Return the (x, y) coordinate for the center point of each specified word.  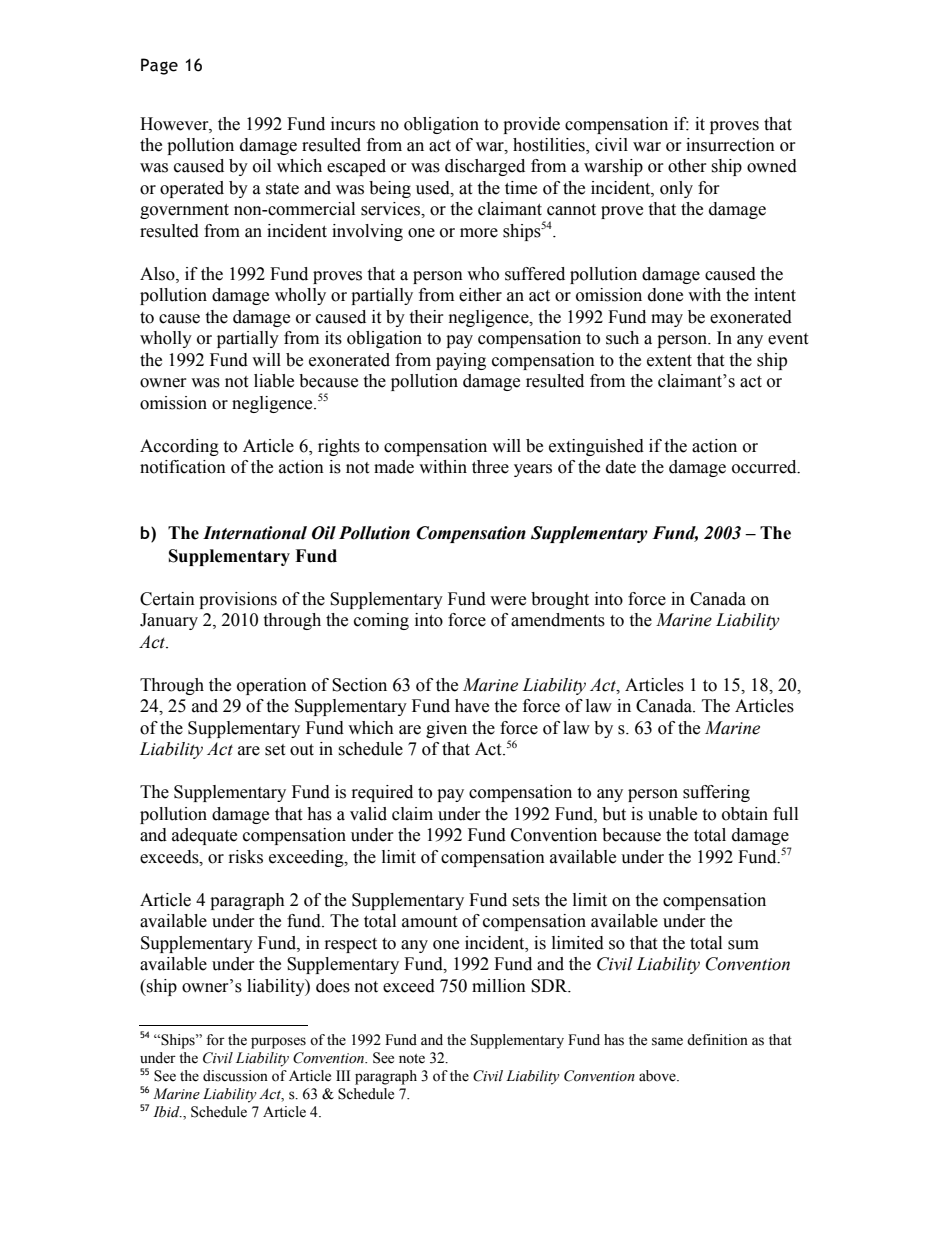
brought (560, 600)
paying (461, 361)
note (412, 1059)
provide (531, 125)
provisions (238, 600)
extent (669, 361)
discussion (235, 1076)
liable (274, 381)
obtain (745, 814)
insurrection (730, 145)
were (508, 601)
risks (246, 857)
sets (526, 901)
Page (159, 66)
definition (717, 1040)
